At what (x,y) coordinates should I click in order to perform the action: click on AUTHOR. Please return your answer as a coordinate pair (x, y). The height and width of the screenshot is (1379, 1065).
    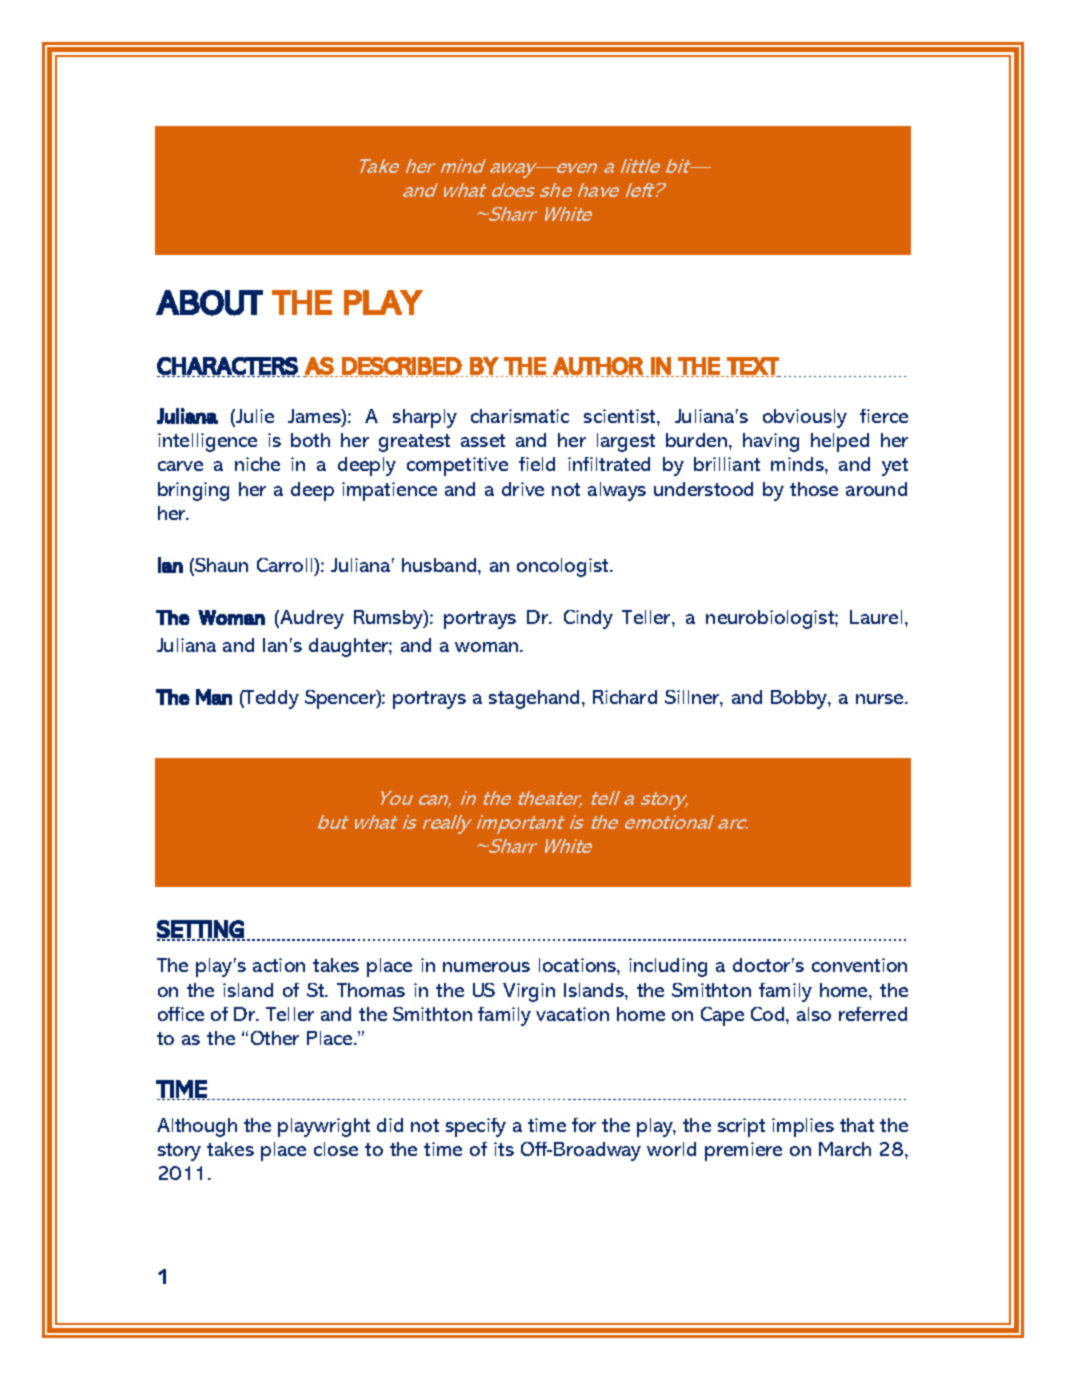
    Looking at the image, I should click on (597, 367).
